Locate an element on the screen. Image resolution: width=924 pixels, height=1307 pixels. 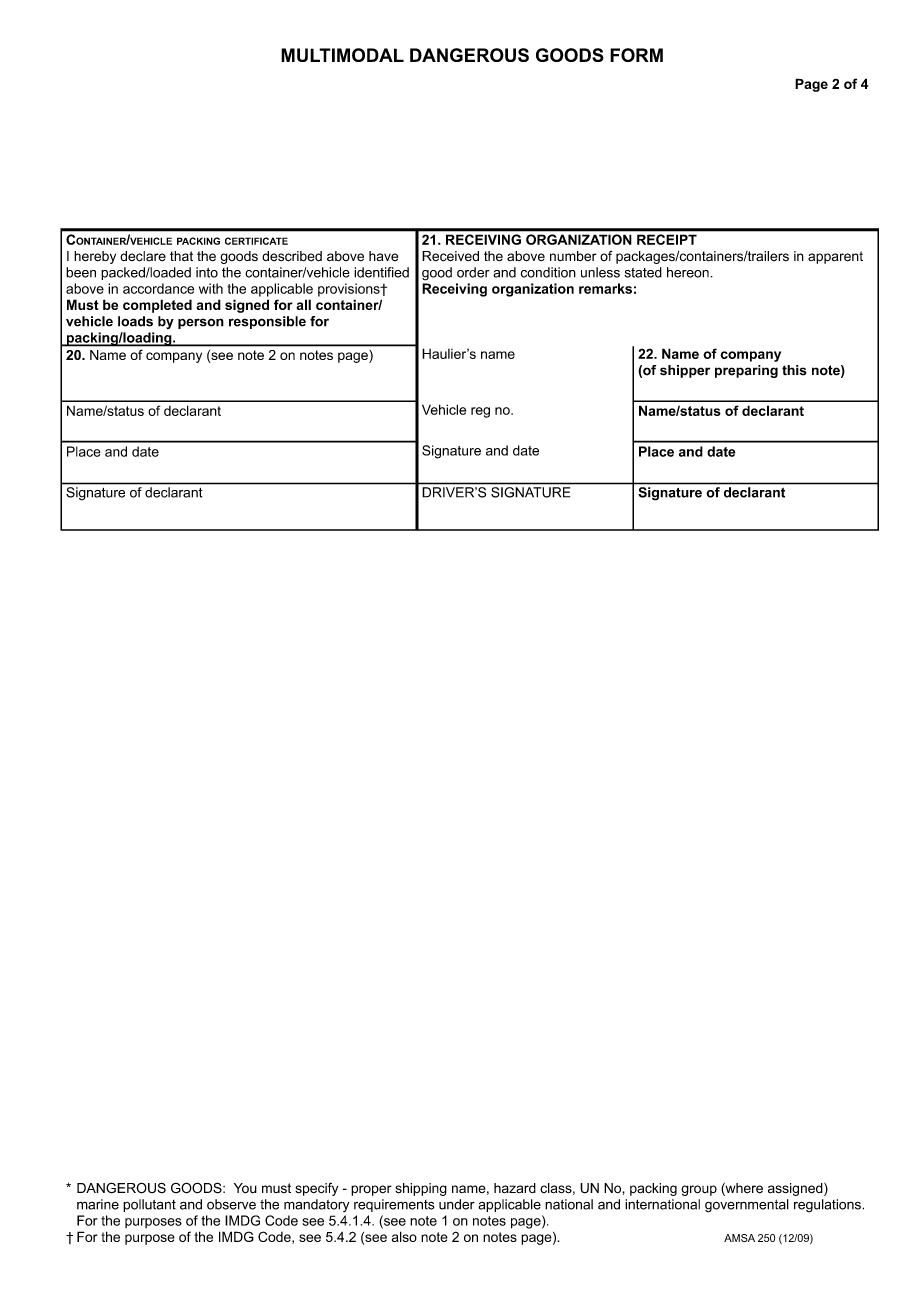
RECEIPT is located at coordinates (667, 239).
